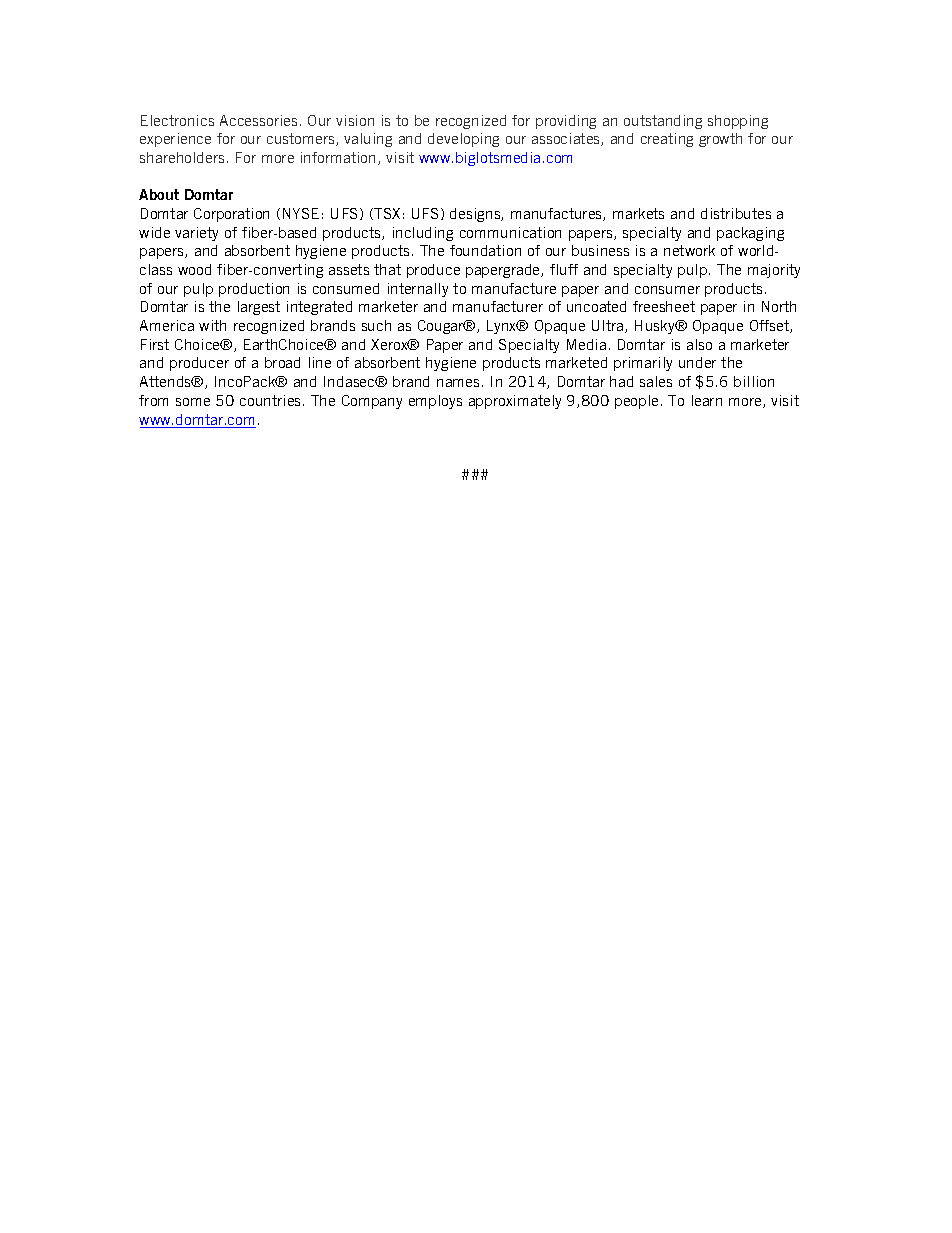 Image resolution: width=952 pixels, height=1233 pixels. Describe the element at coordinates (193, 402) in the page. I see `some` at that location.
